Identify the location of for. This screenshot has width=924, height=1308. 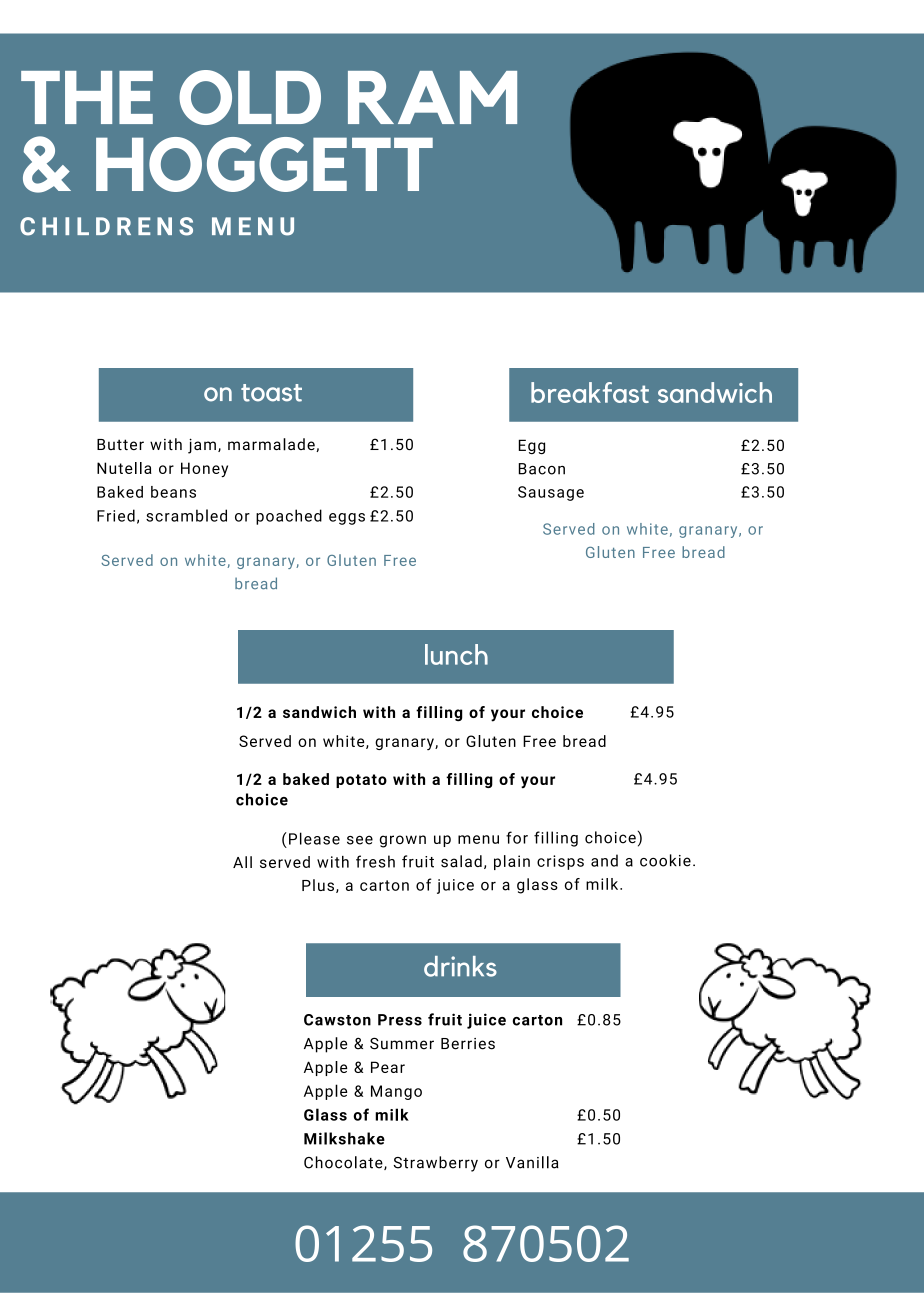
(517, 837).
